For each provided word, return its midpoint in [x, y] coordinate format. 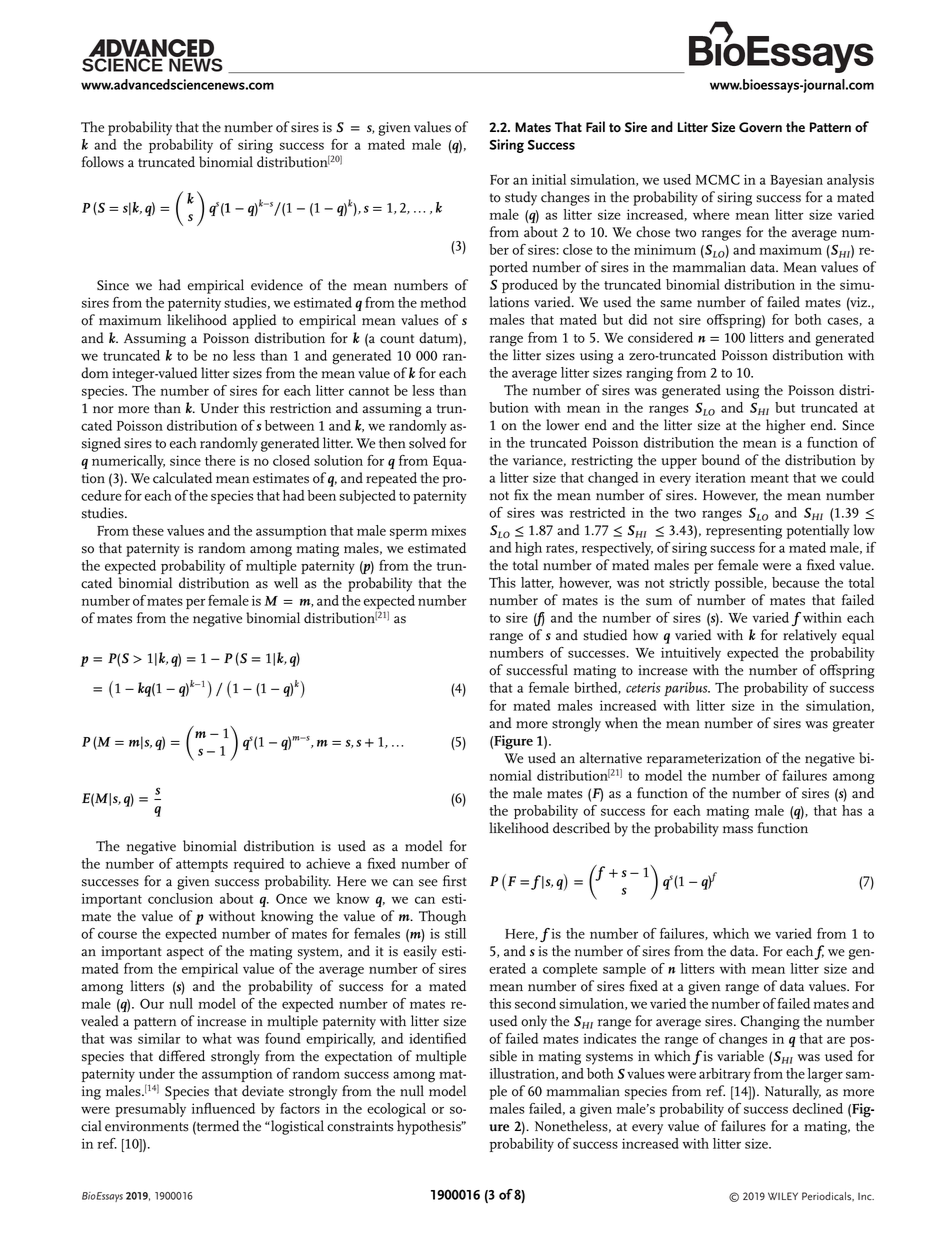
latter [537, 583]
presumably [150, 1110]
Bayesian [797, 181]
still [455, 933]
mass [738, 830]
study [521, 198]
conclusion [180, 898]
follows [103, 162]
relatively [810, 636]
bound [721, 460]
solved [427, 443]
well [286, 583]
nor [103, 410]
